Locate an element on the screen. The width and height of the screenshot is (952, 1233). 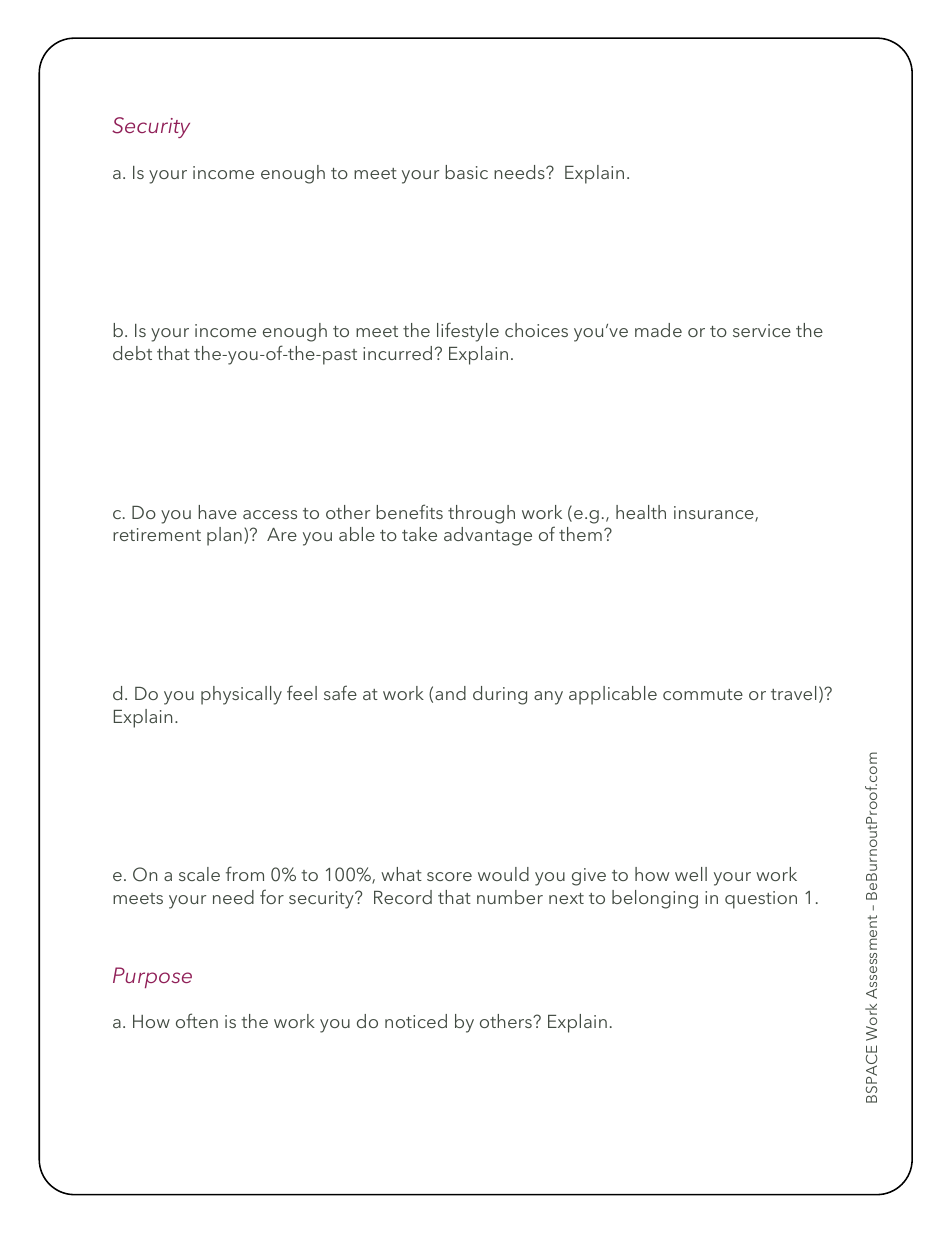
service is located at coordinates (762, 330).
